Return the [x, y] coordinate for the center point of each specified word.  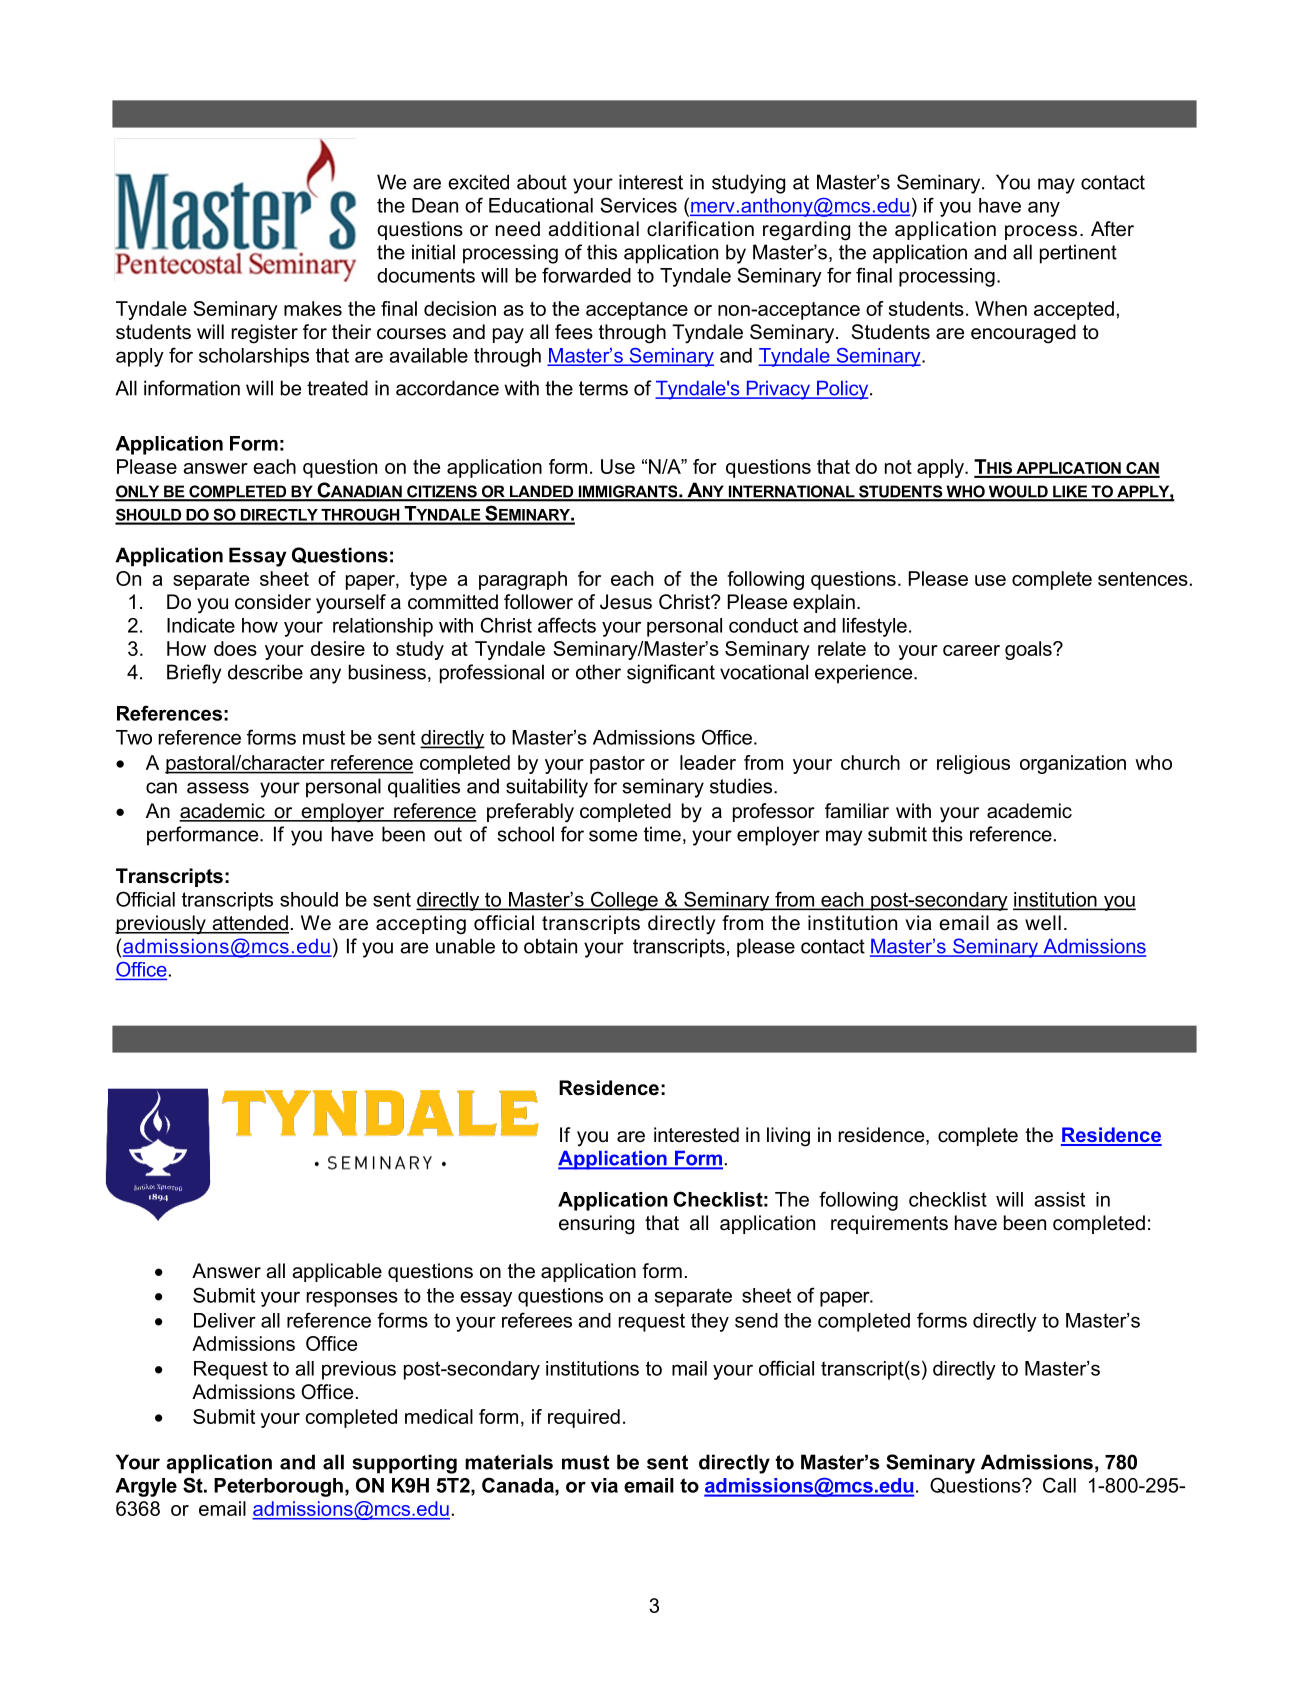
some [613, 836]
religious [973, 764]
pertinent [1078, 254]
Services [638, 205]
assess [218, 788]
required [584, 1418]
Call [1059, 1485]
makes [313, 308]
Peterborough [278, 1487]
